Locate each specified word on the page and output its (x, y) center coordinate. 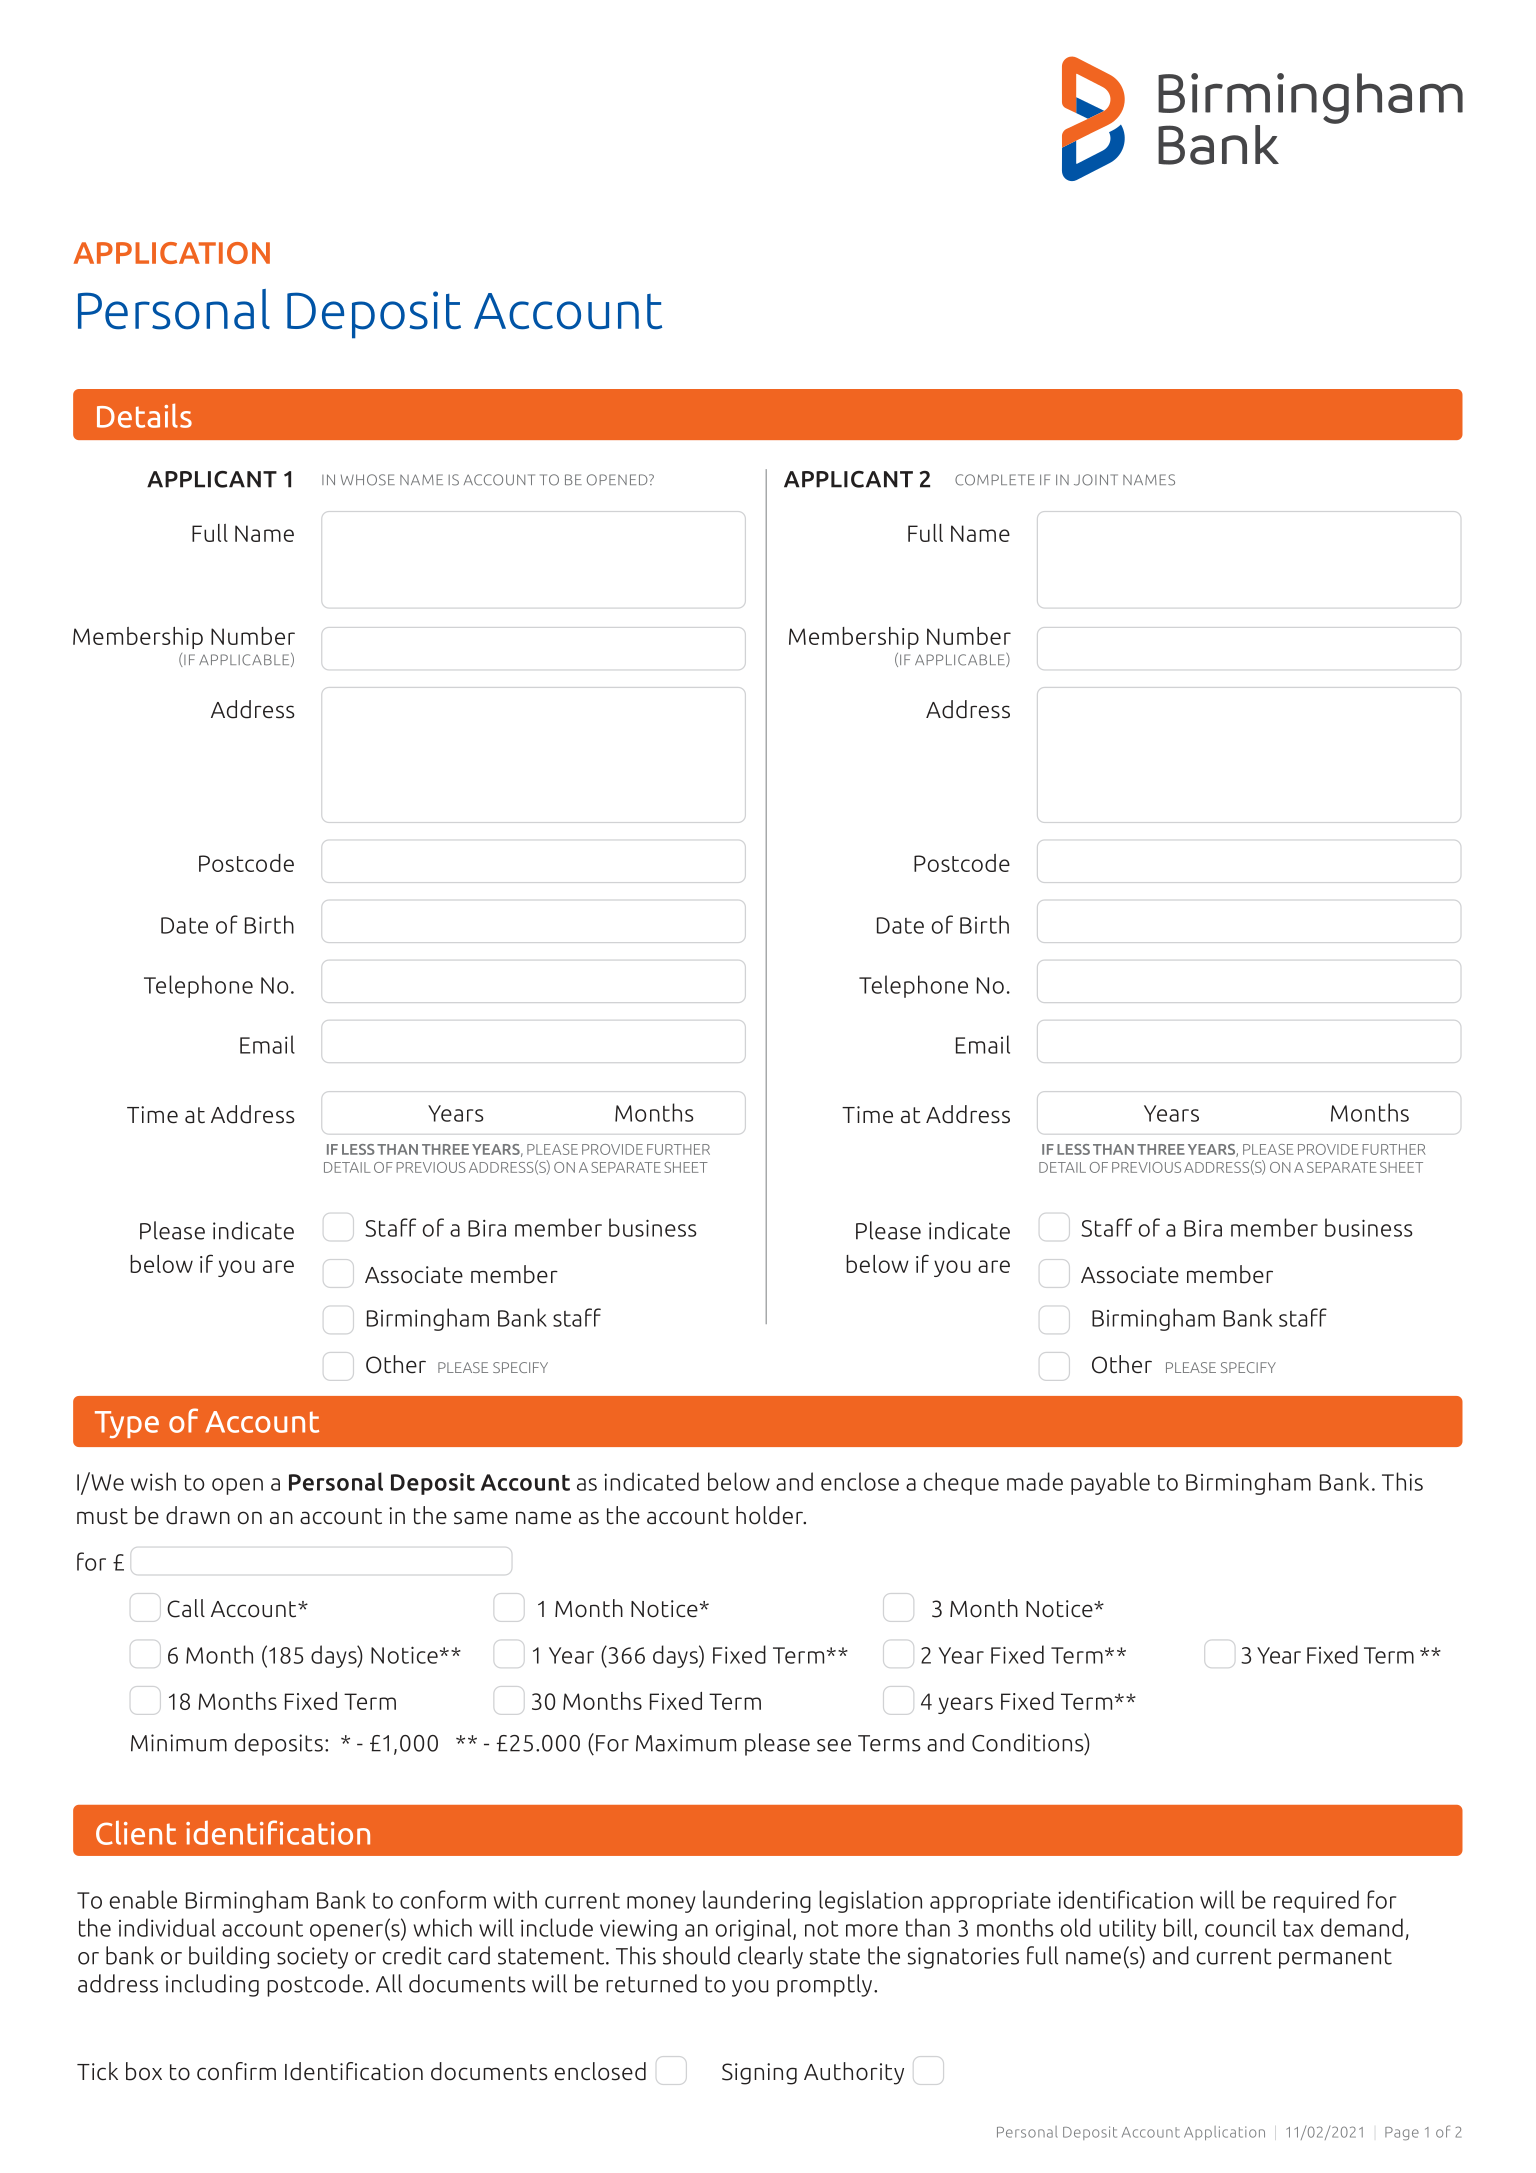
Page (1402, 2133)
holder (770, 1515)
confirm (236, 2071)
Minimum (179, 1743)
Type (127, 1424)
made (1035, 1481)
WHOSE (368, 480)
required (1316, 1901)
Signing (759, 2074)
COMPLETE (995, 480)
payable (1110, 1483)
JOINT (1096, 480)
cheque (961, 1483)
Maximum (686, 1743)
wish (153, 1481)
